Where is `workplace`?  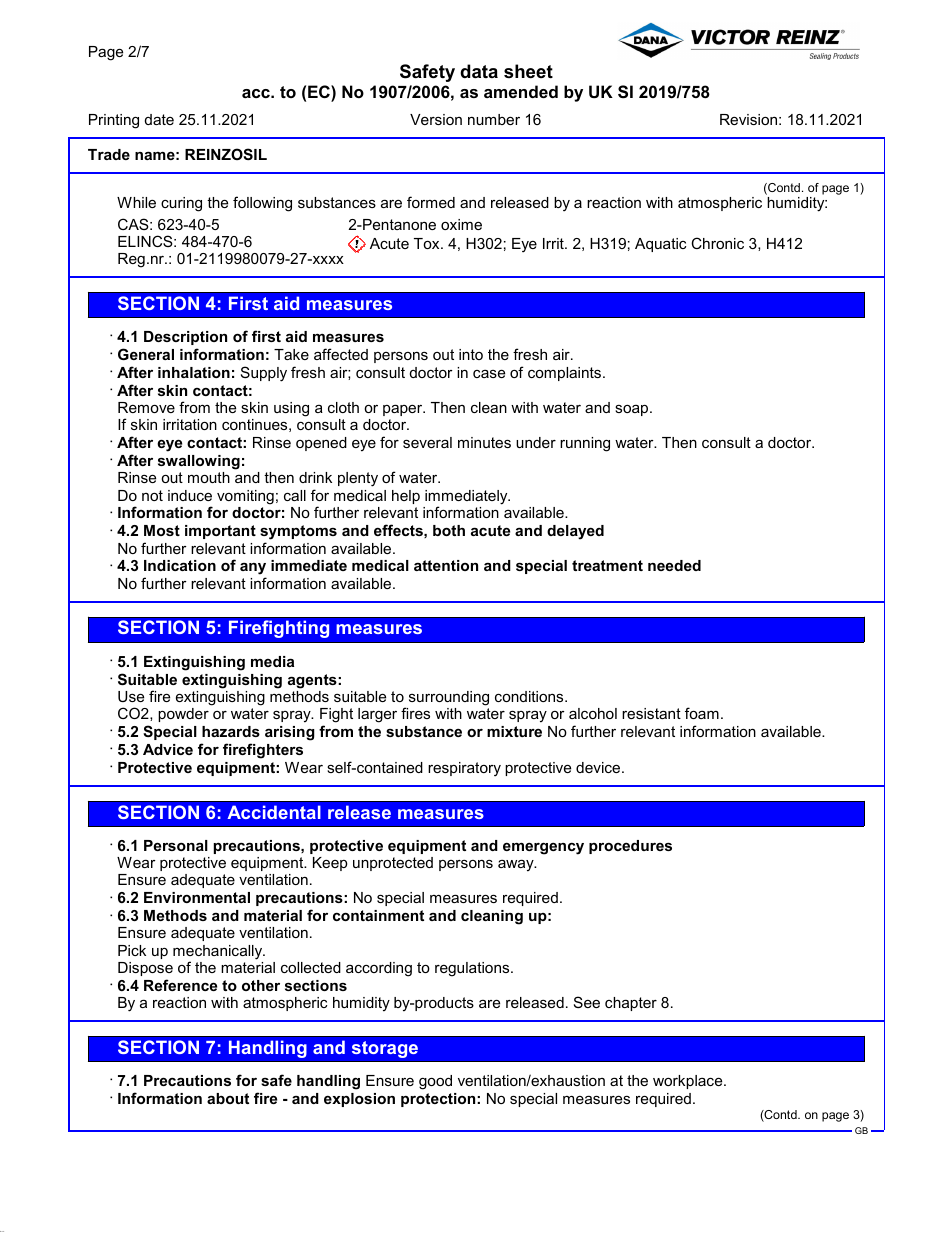 workplace is located at coordinates (689, 1082).
